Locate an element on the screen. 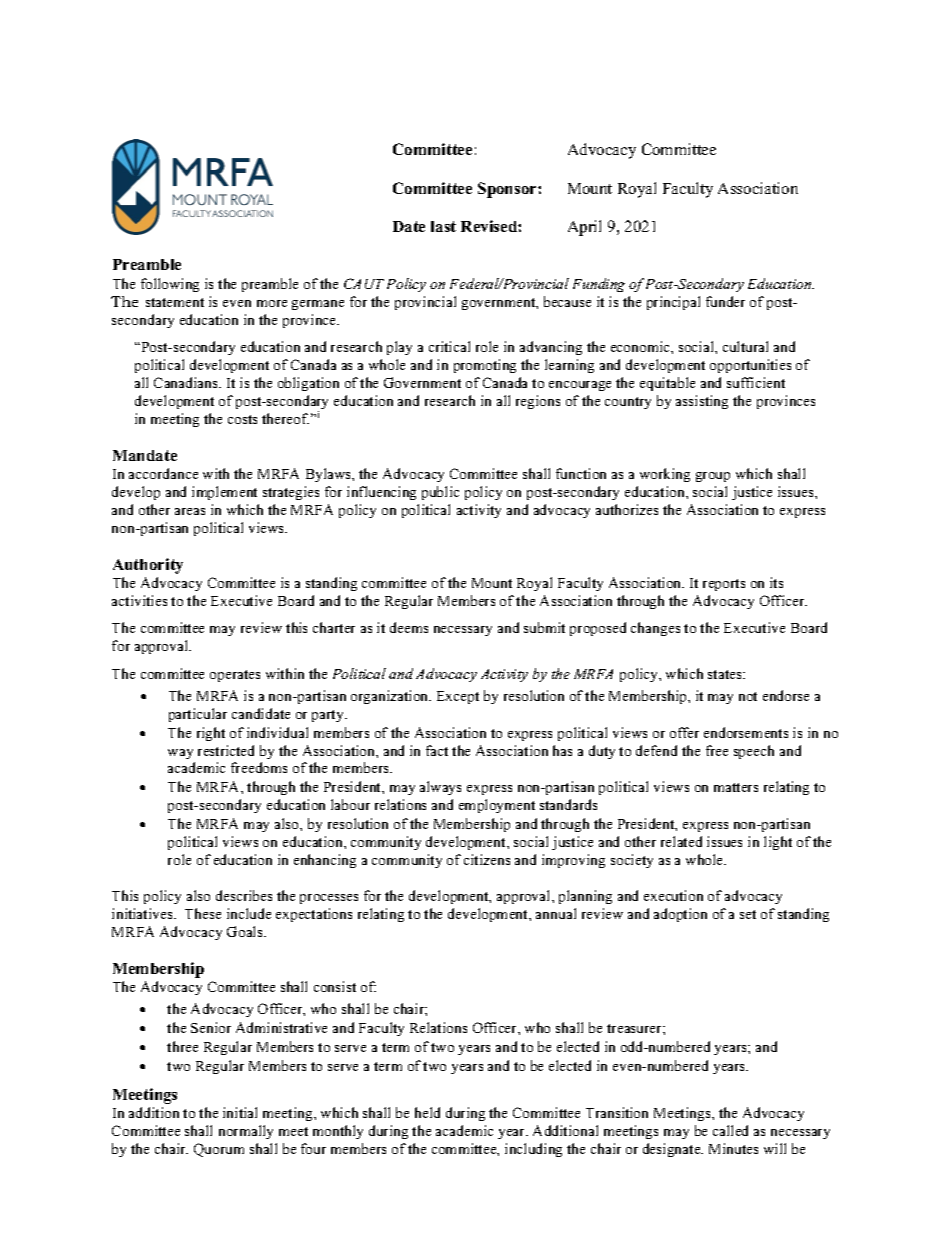  areas is located at coordinates (190, 511).
